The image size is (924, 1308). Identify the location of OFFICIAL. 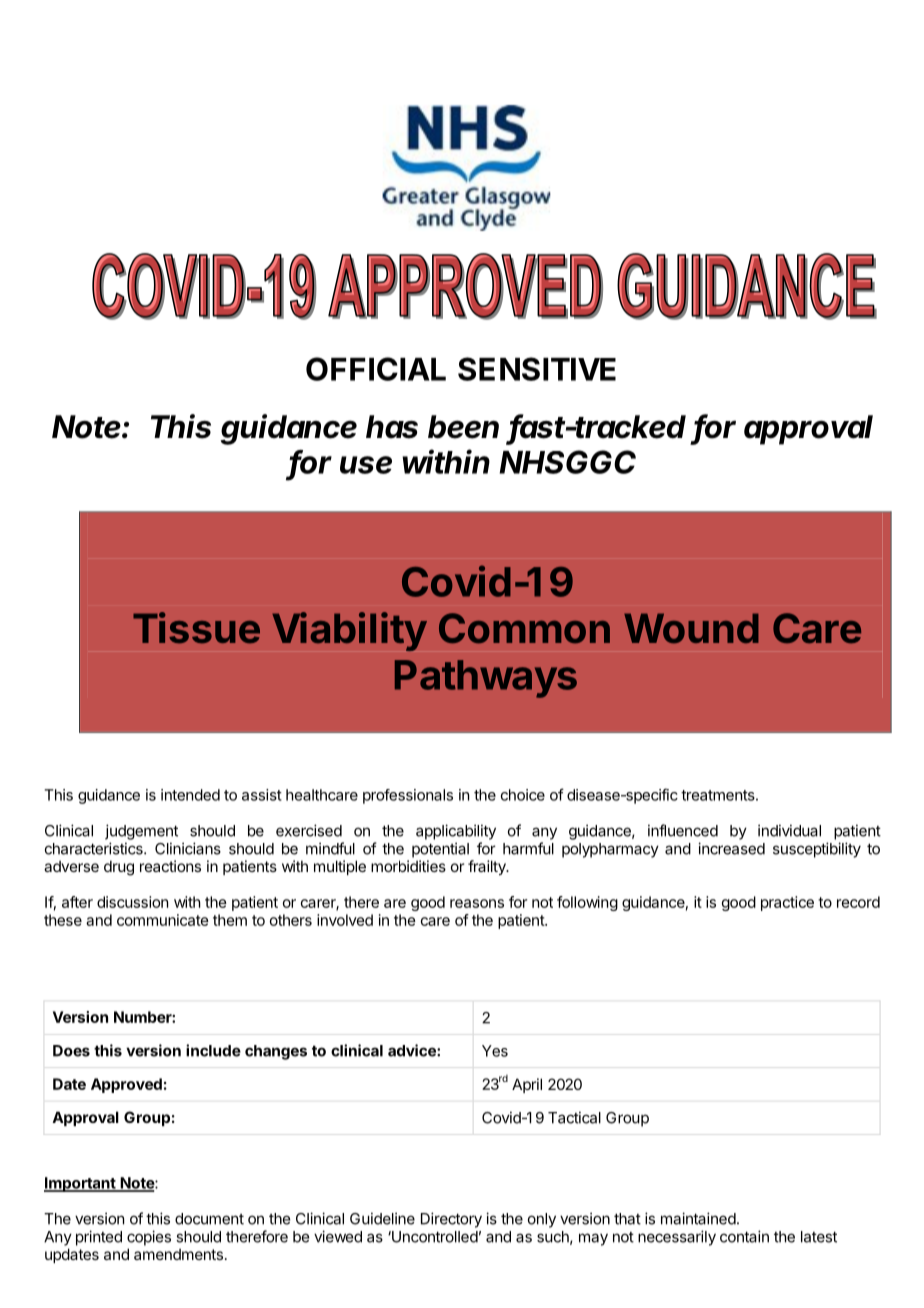
(376, 369).
